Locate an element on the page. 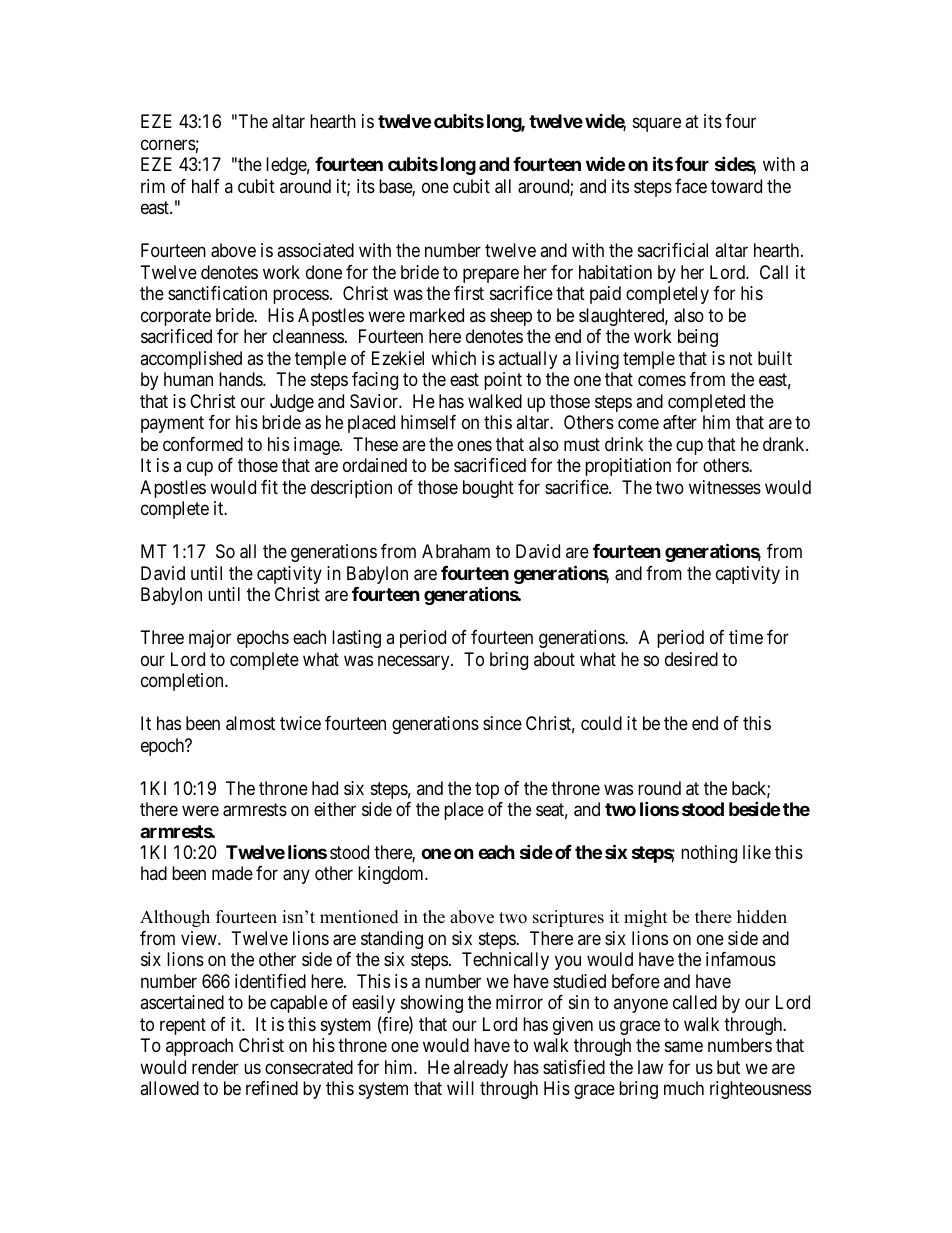  prepare is located at coordinates (491, 275).
